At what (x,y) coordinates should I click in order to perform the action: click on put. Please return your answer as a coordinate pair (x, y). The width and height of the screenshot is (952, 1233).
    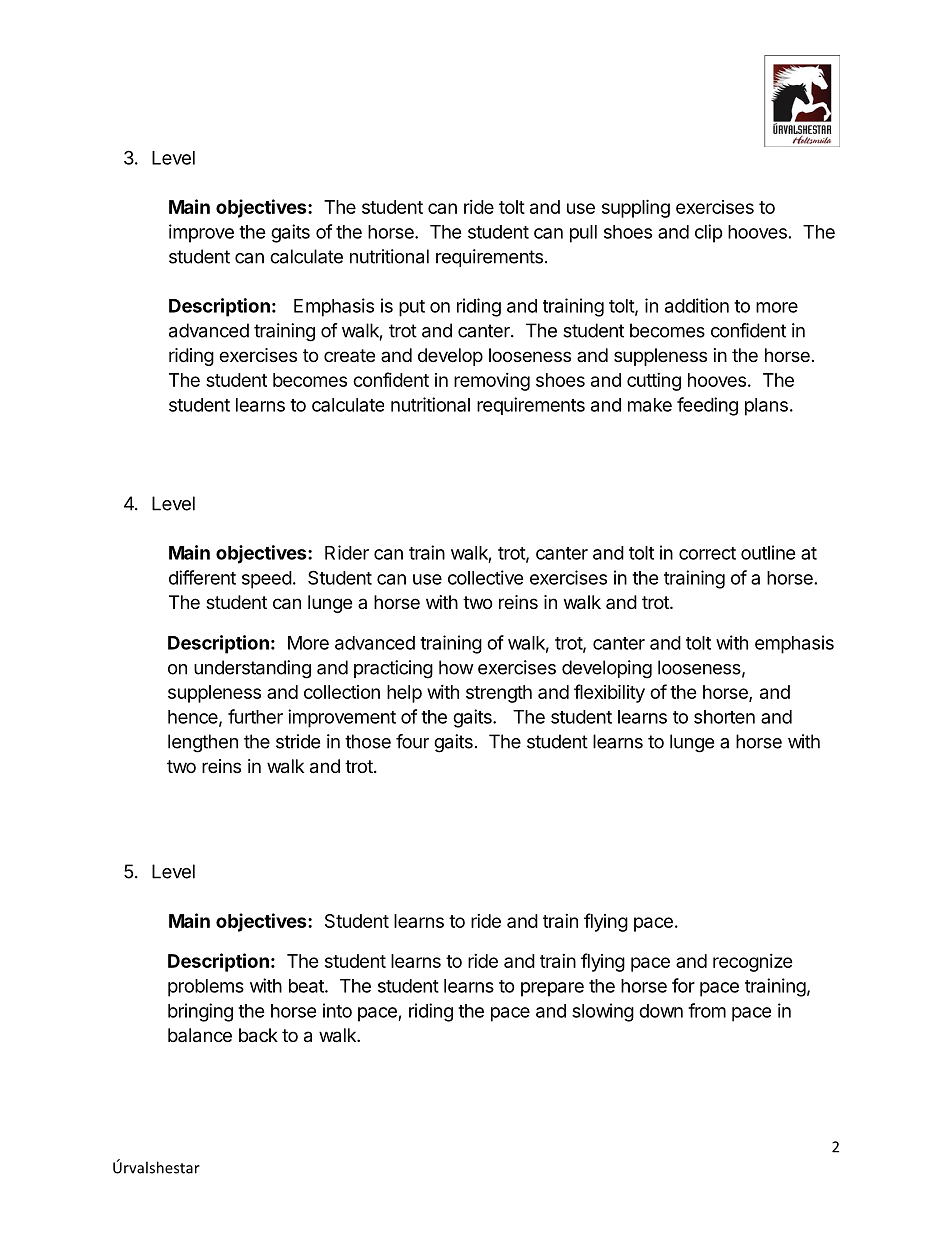
    Looking at the image, I should click on (412, 308).
